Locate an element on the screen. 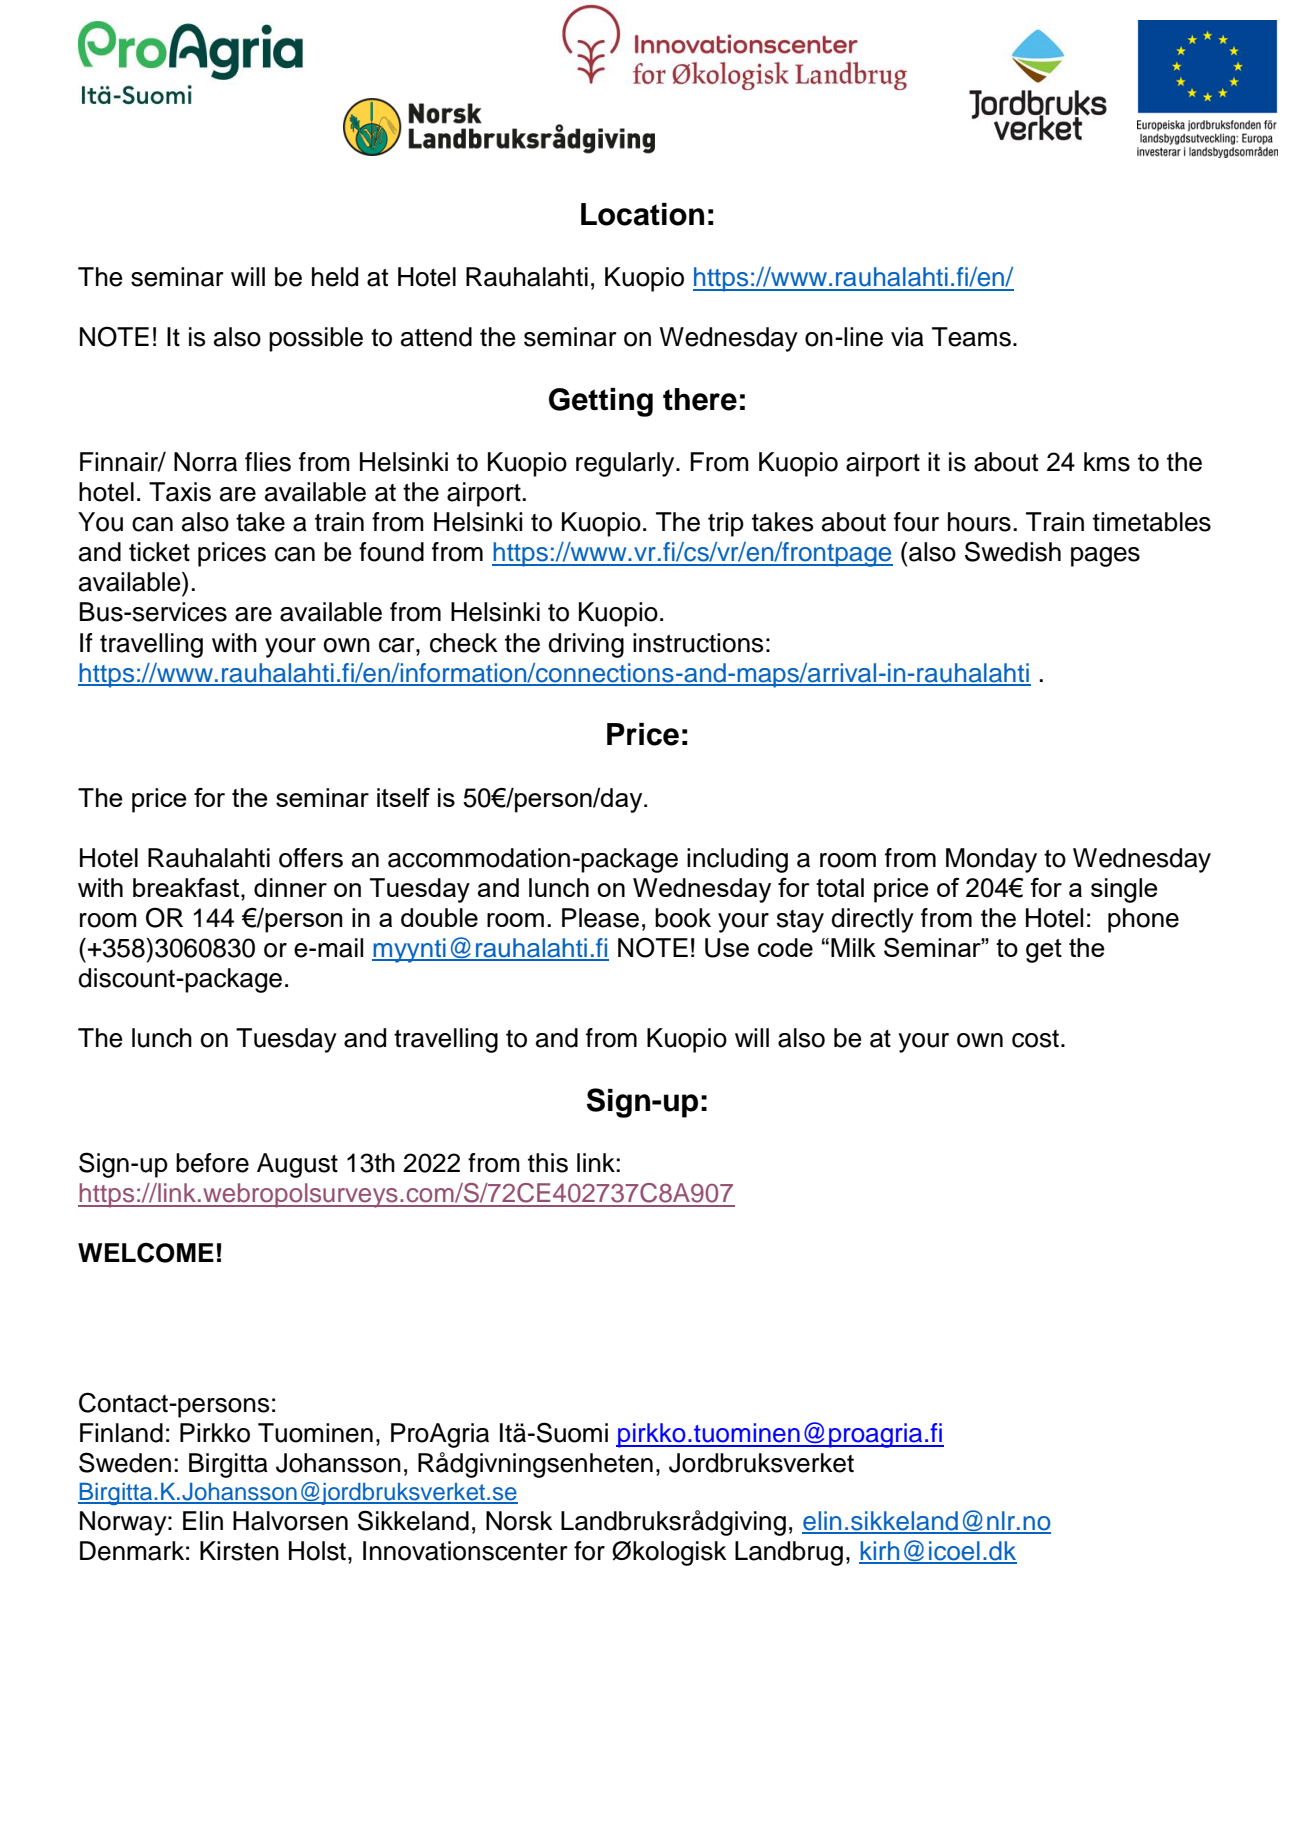  this is located at coordinates (548, 1163).
